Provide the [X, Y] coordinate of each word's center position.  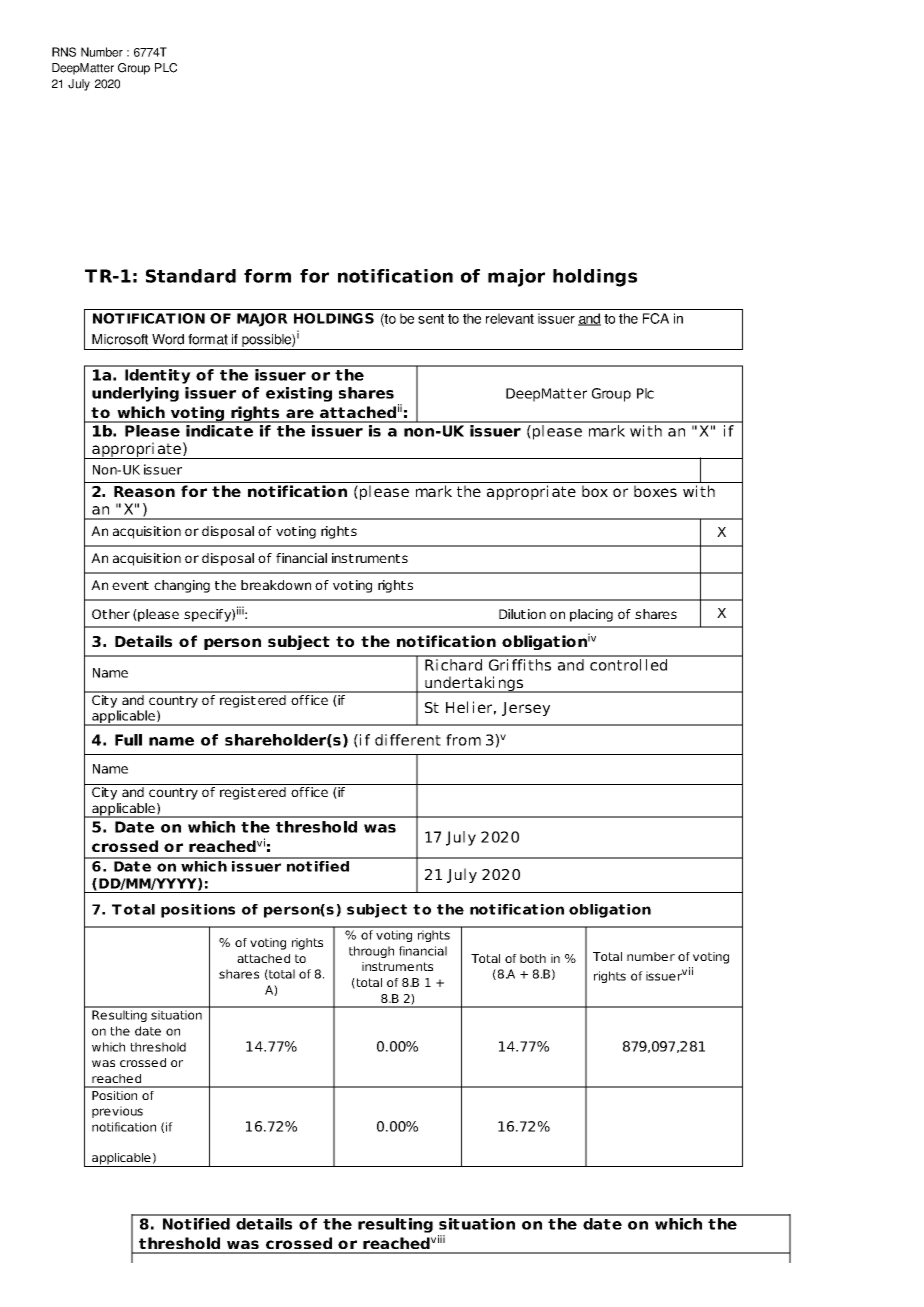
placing [591, 615]
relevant [510, 318]
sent [431, 319]
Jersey [526, 709]
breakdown [276, 585]
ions [219, 909]
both [533, 958]
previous [117, 1112]
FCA [656, 318]
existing [299, 394]
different [408, 740]
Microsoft [120, 339]
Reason [144, 491]
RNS [64, 52]
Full [128, 740]
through [371, 952]
